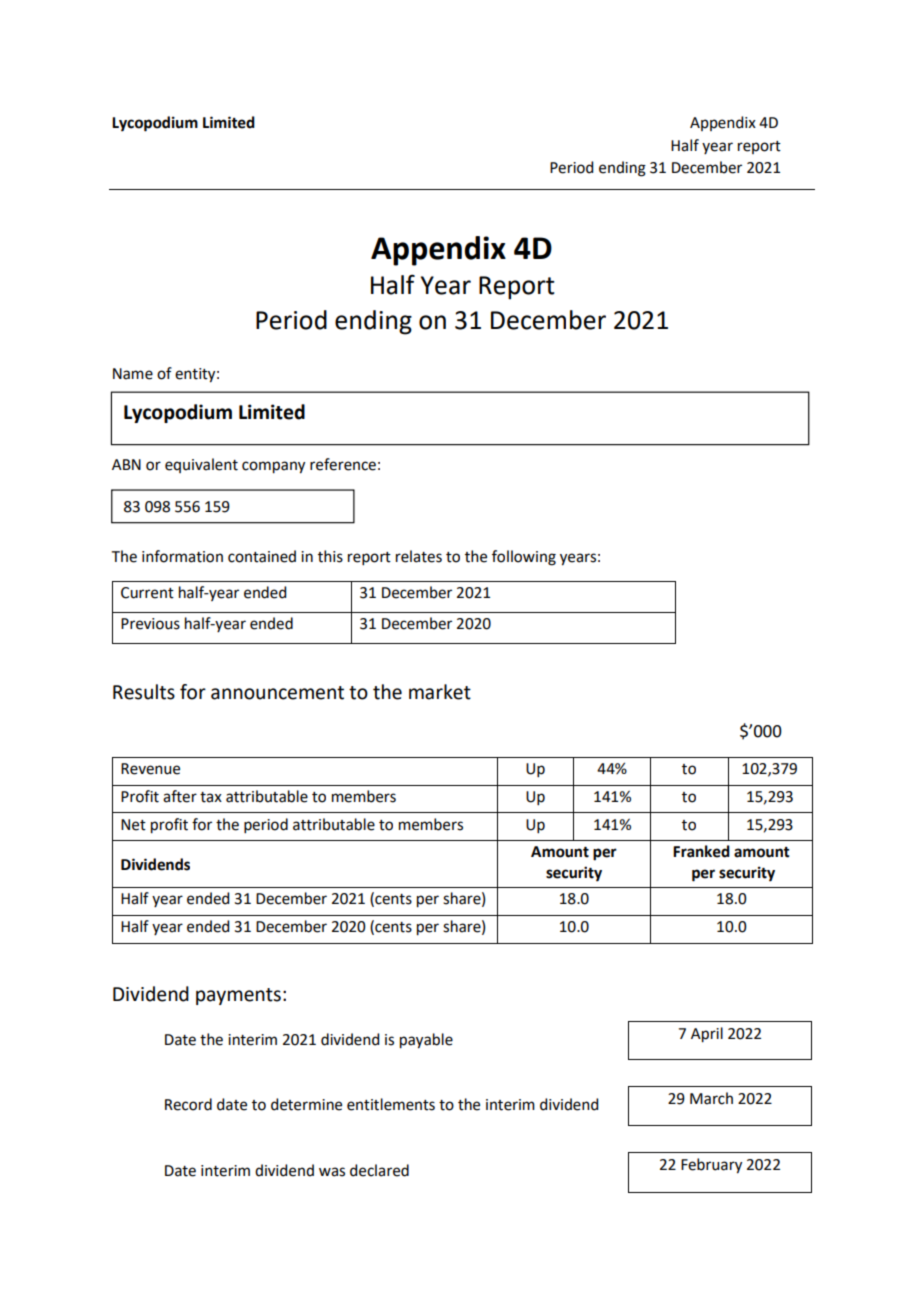 The height and width of the screenshot is (1308, 924). I want to click on following, so click(524, 558).
